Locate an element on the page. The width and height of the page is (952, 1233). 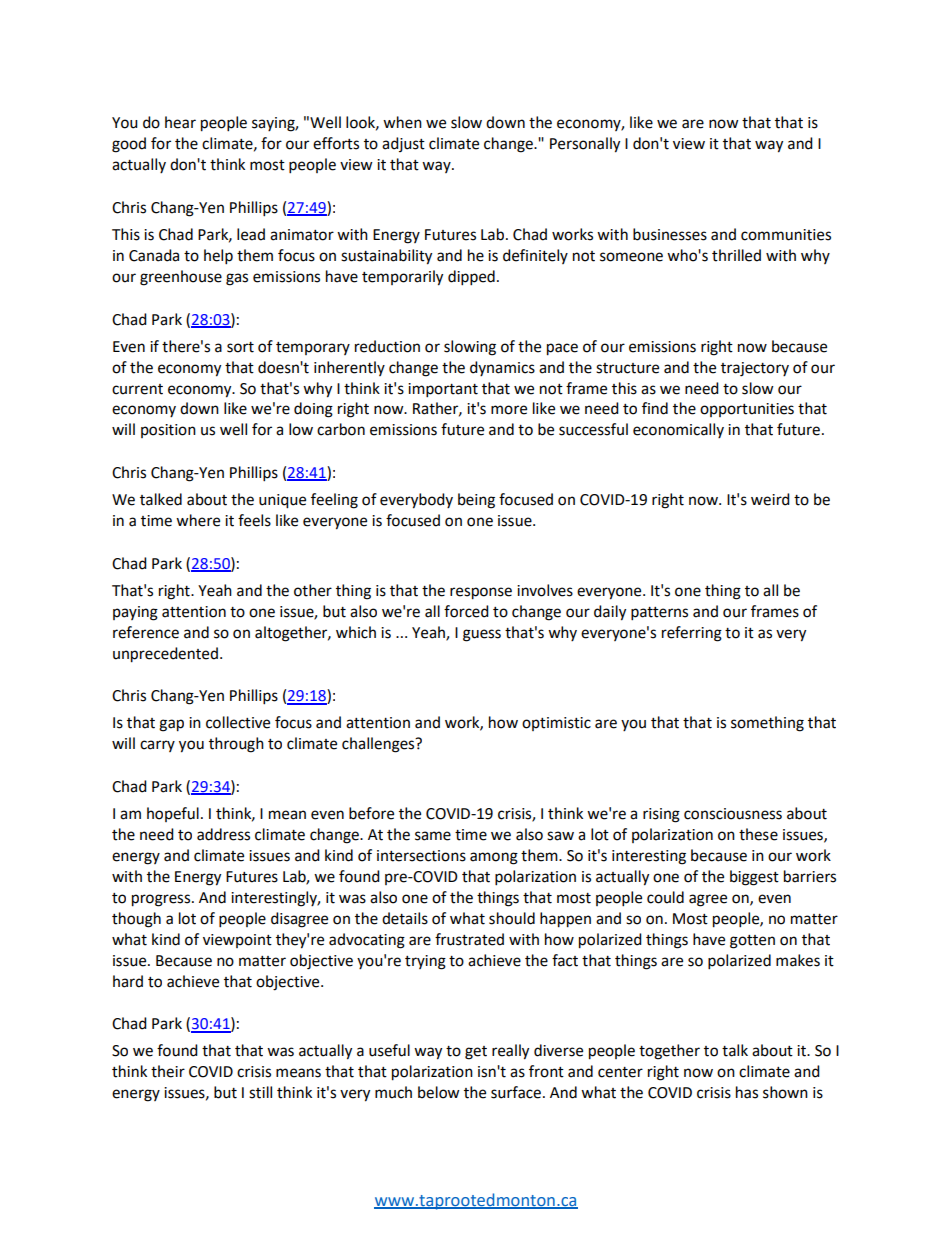
forced is located at coordinates (466, 611).
